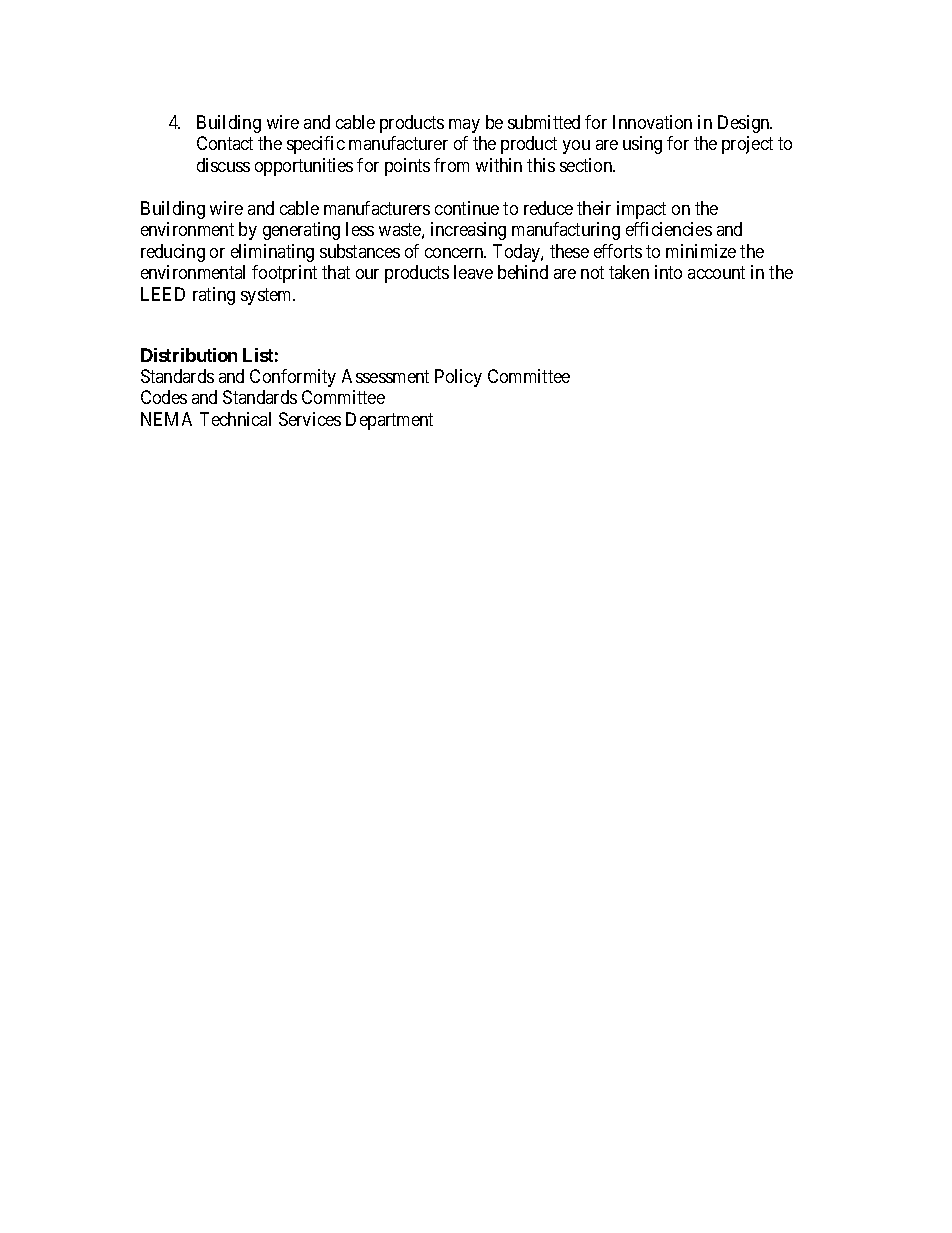 The height and width of the screenshot is (1233, 952). What do you see at coordinates (458, 378) in the screenshot?
I see `Policy` at bounding box center [458, 378].
